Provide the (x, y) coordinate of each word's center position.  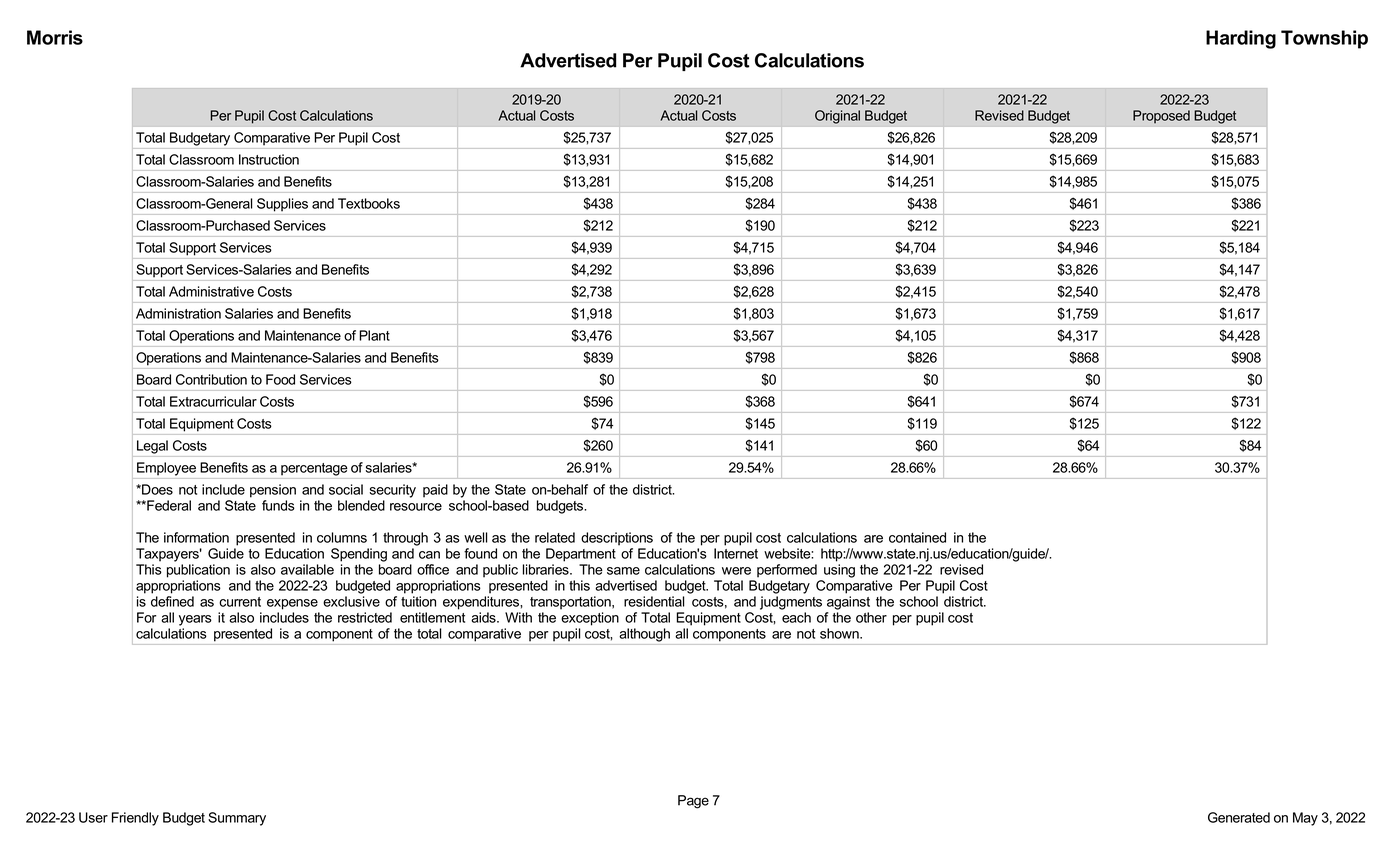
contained (917, 537)
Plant (374, 335)
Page (693, 802)
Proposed (1161, 116)
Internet (736, 553)
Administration (178, 313)
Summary (237, 819)
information (196, 537)
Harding (1241, 39)
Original (837, 117)
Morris (55, 37)
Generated (1239, 817)
